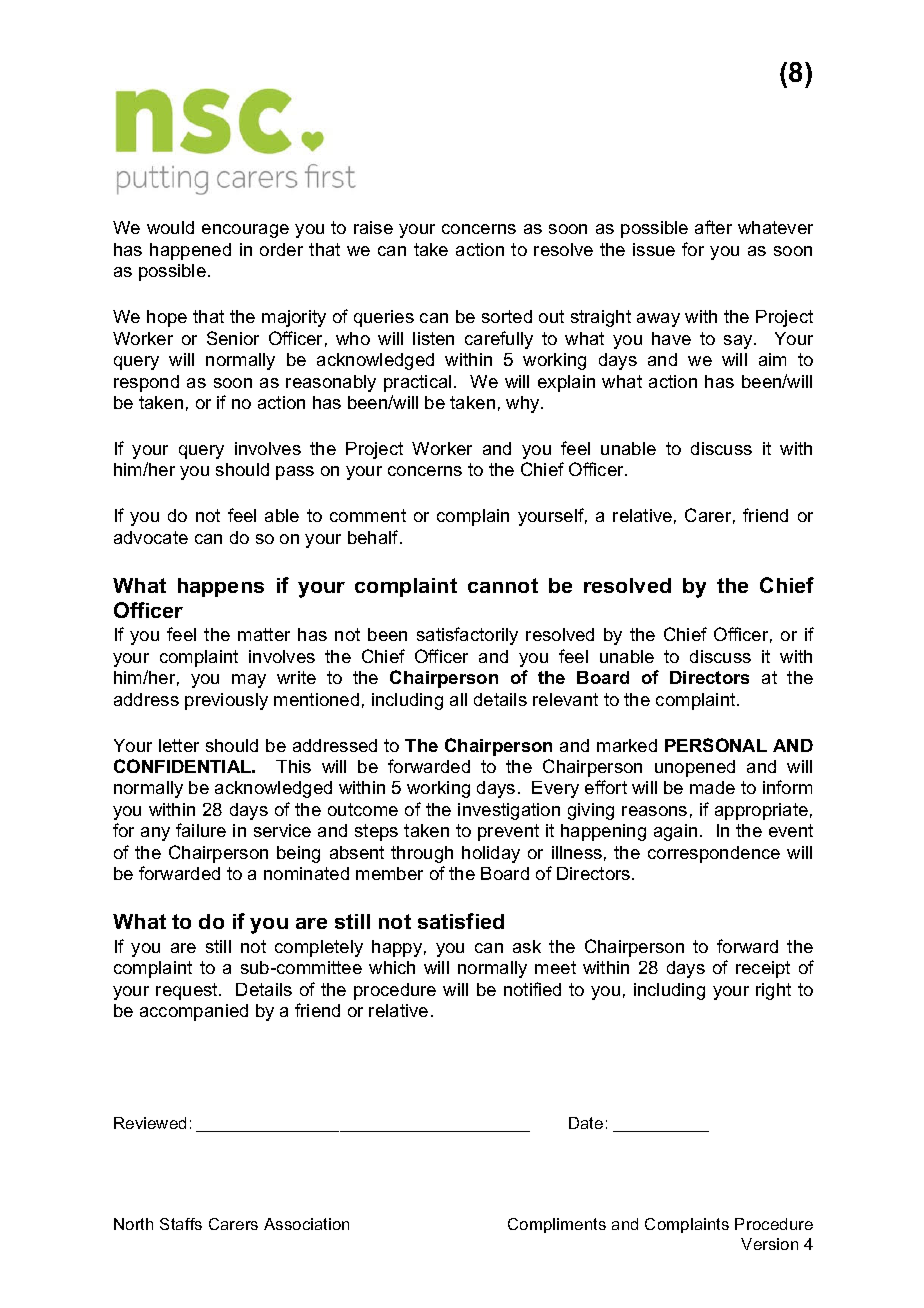 The height and width of the screenshot is (1308, 924). What do you see at coordinates (179, 745) in the screenshot?
I see `letter` at bounding box center [179, 745].
